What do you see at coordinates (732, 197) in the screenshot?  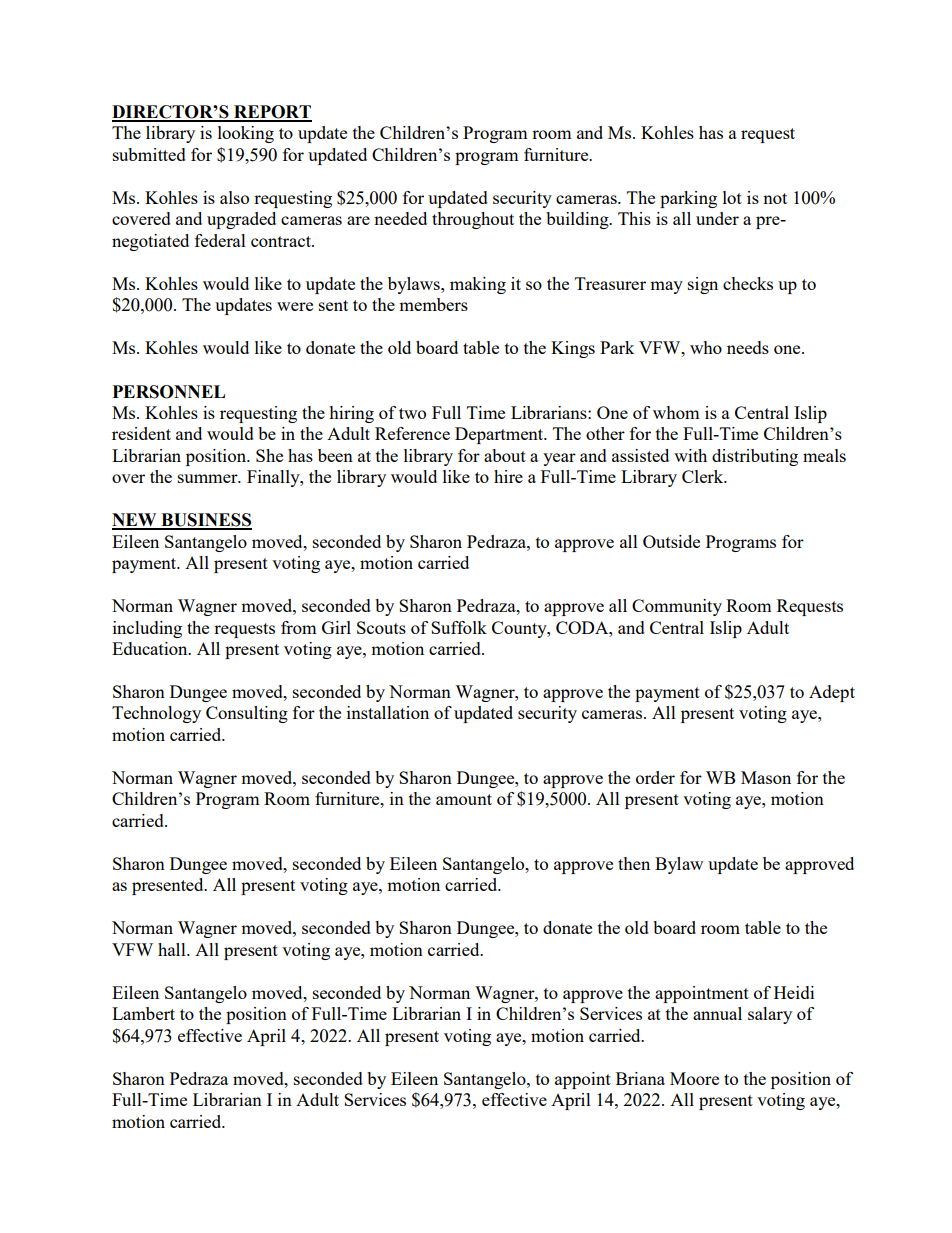 I see `lot` at bounding box center [732, 197].
